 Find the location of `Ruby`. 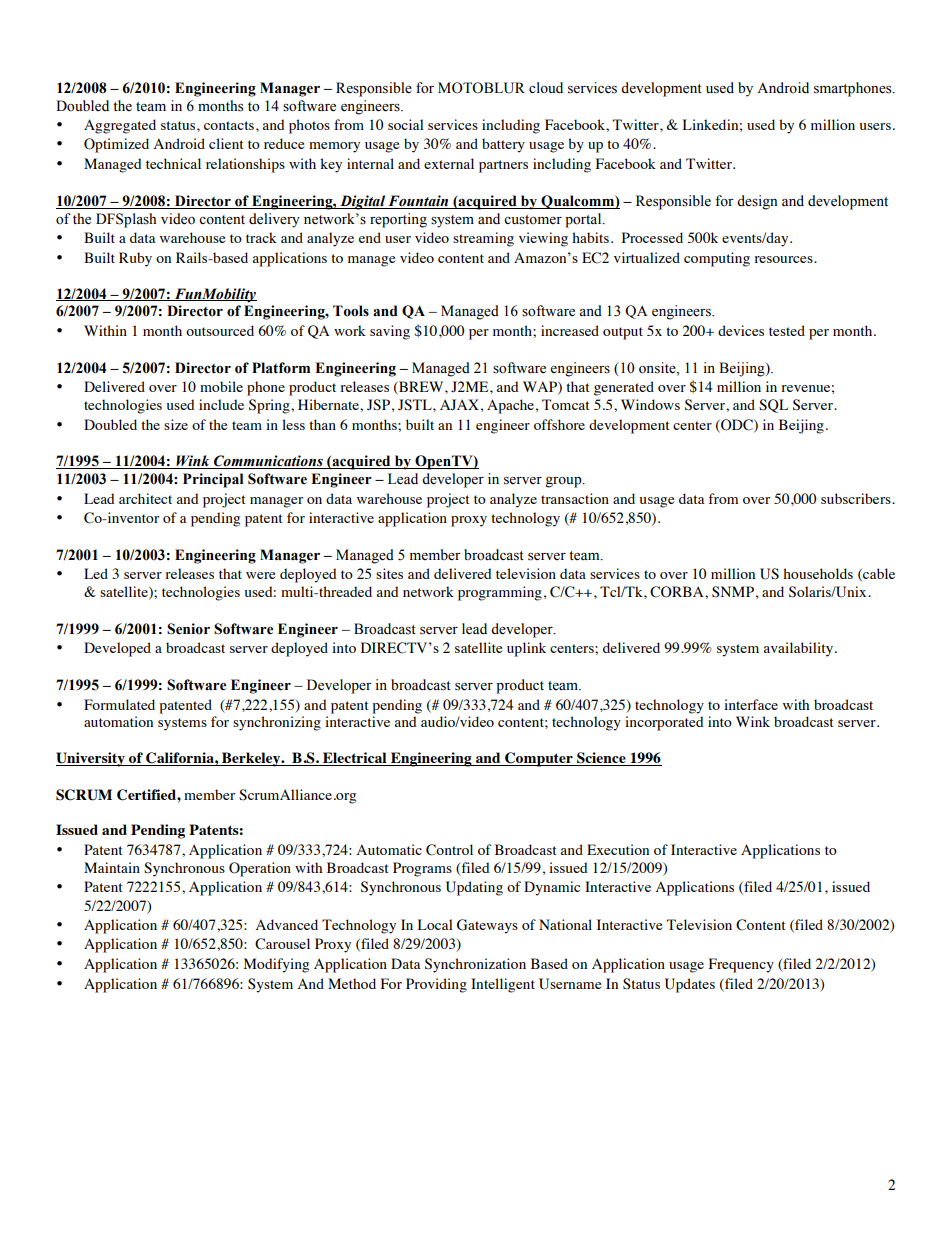

Ruby is located at coordinates (135, 259).
